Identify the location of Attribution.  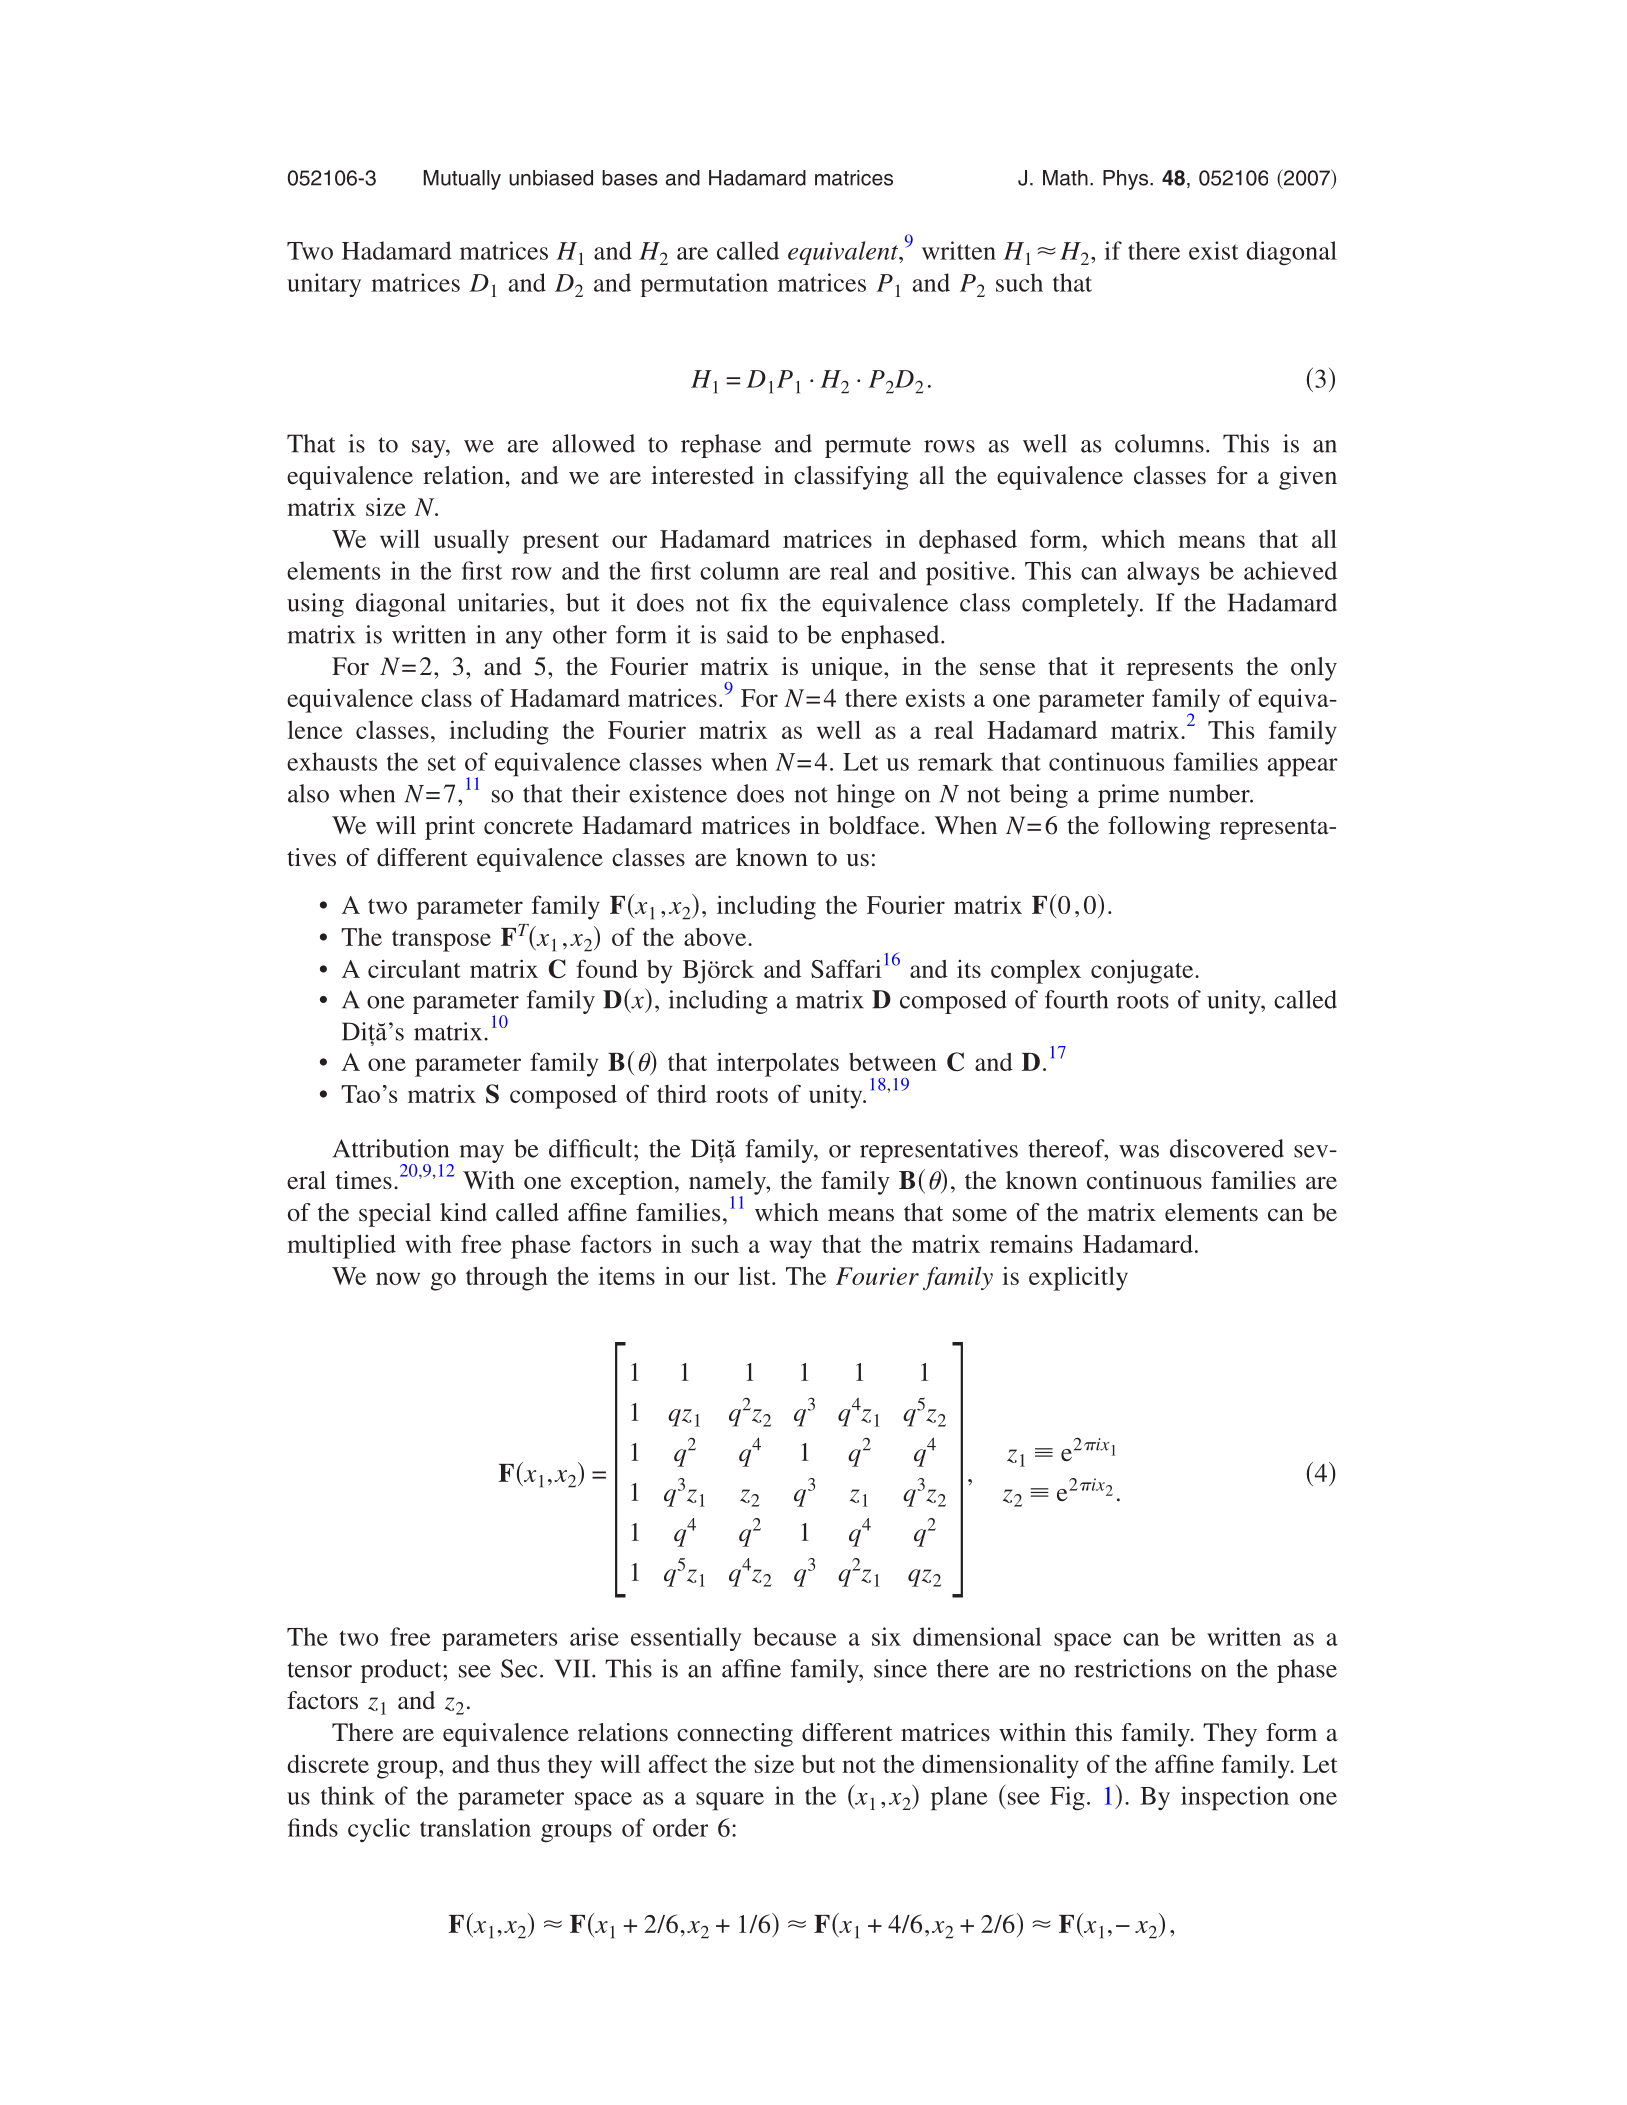
(391, 1148).
